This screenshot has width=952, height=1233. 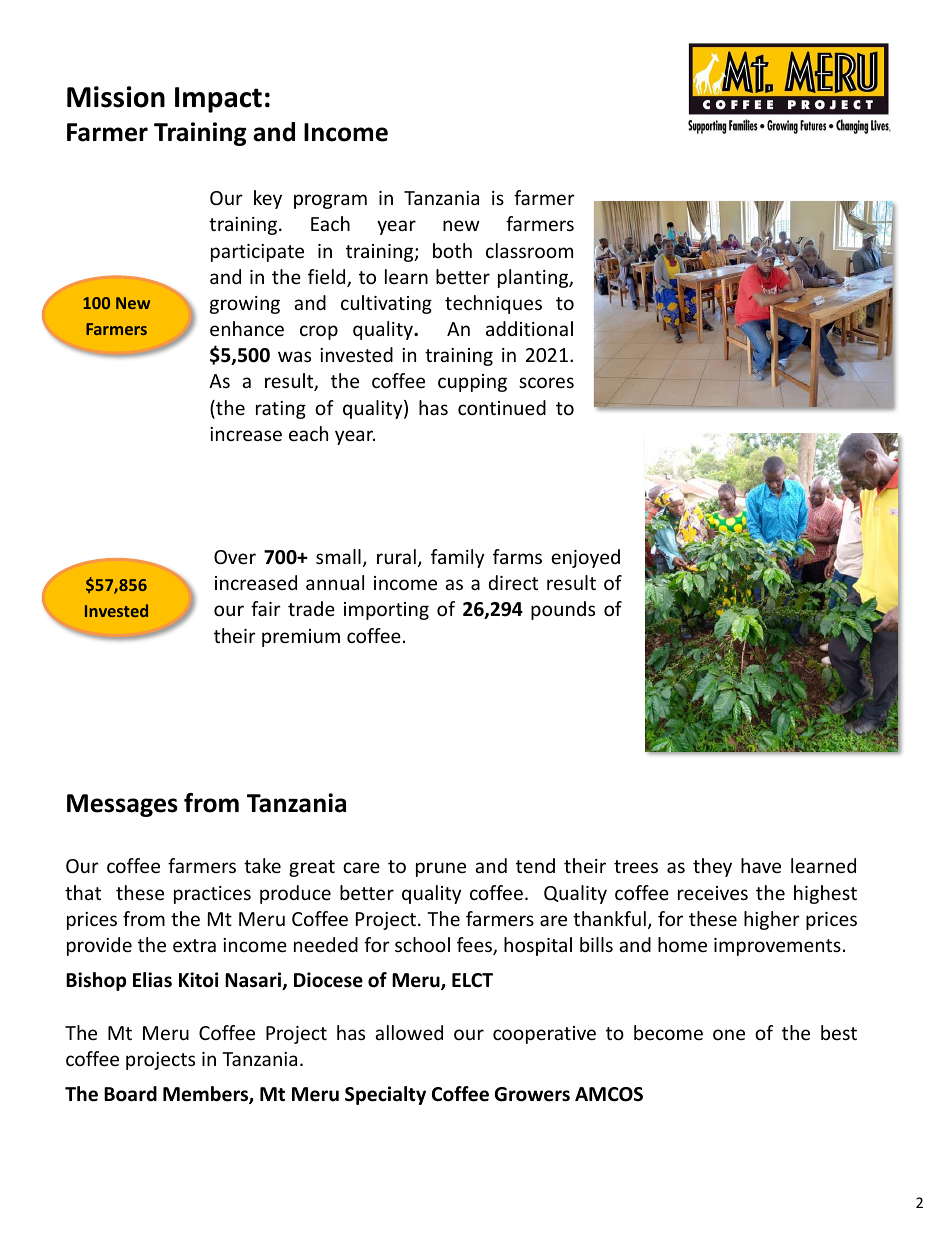 What do you see at coordinates (409, 1032) in the screenshot?
I see `allowed` at bounding box center [409, 1032].
